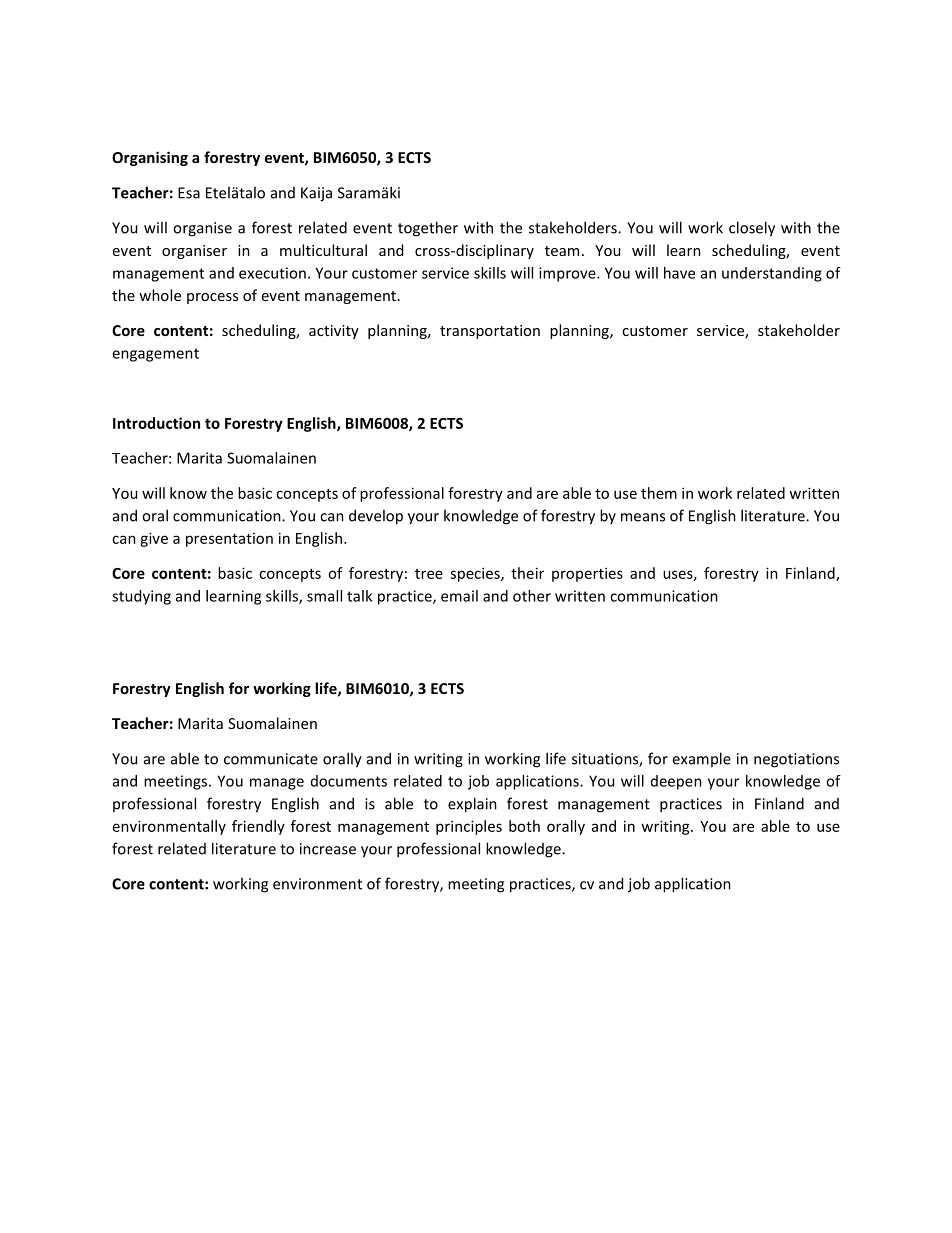 This screenshot has height=1233, width=952. Describe the element at coordinates (490, 332) in the screenshot. I see `transportation` at that location.
